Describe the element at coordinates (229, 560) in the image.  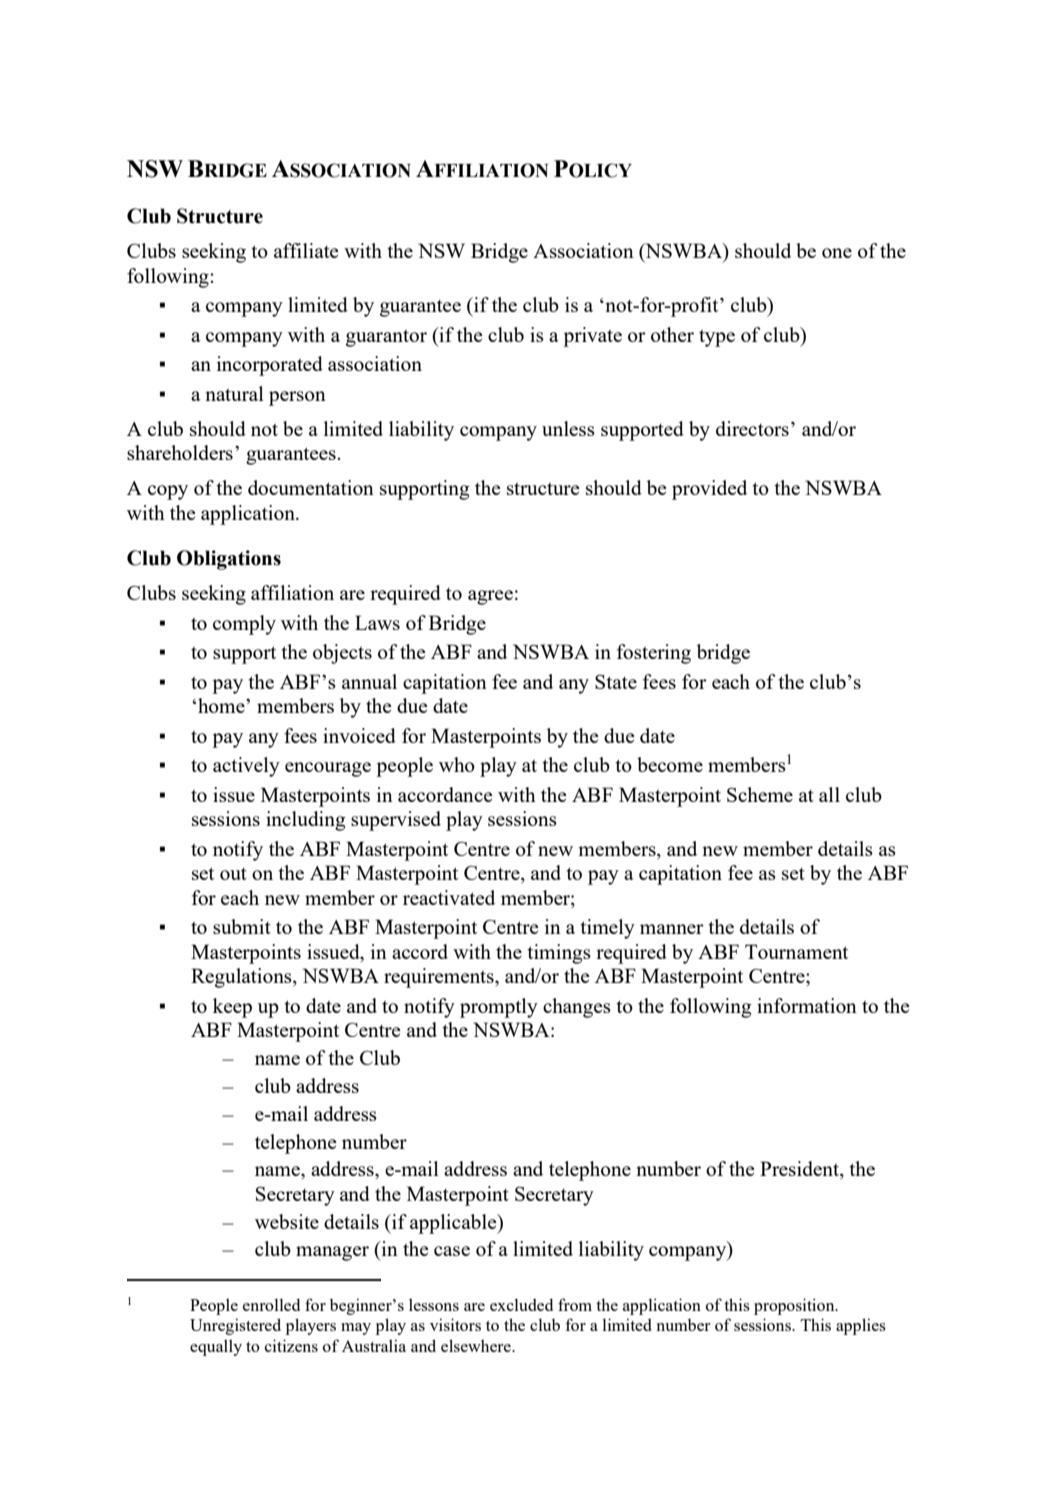
I see `Obligations` at that location.
